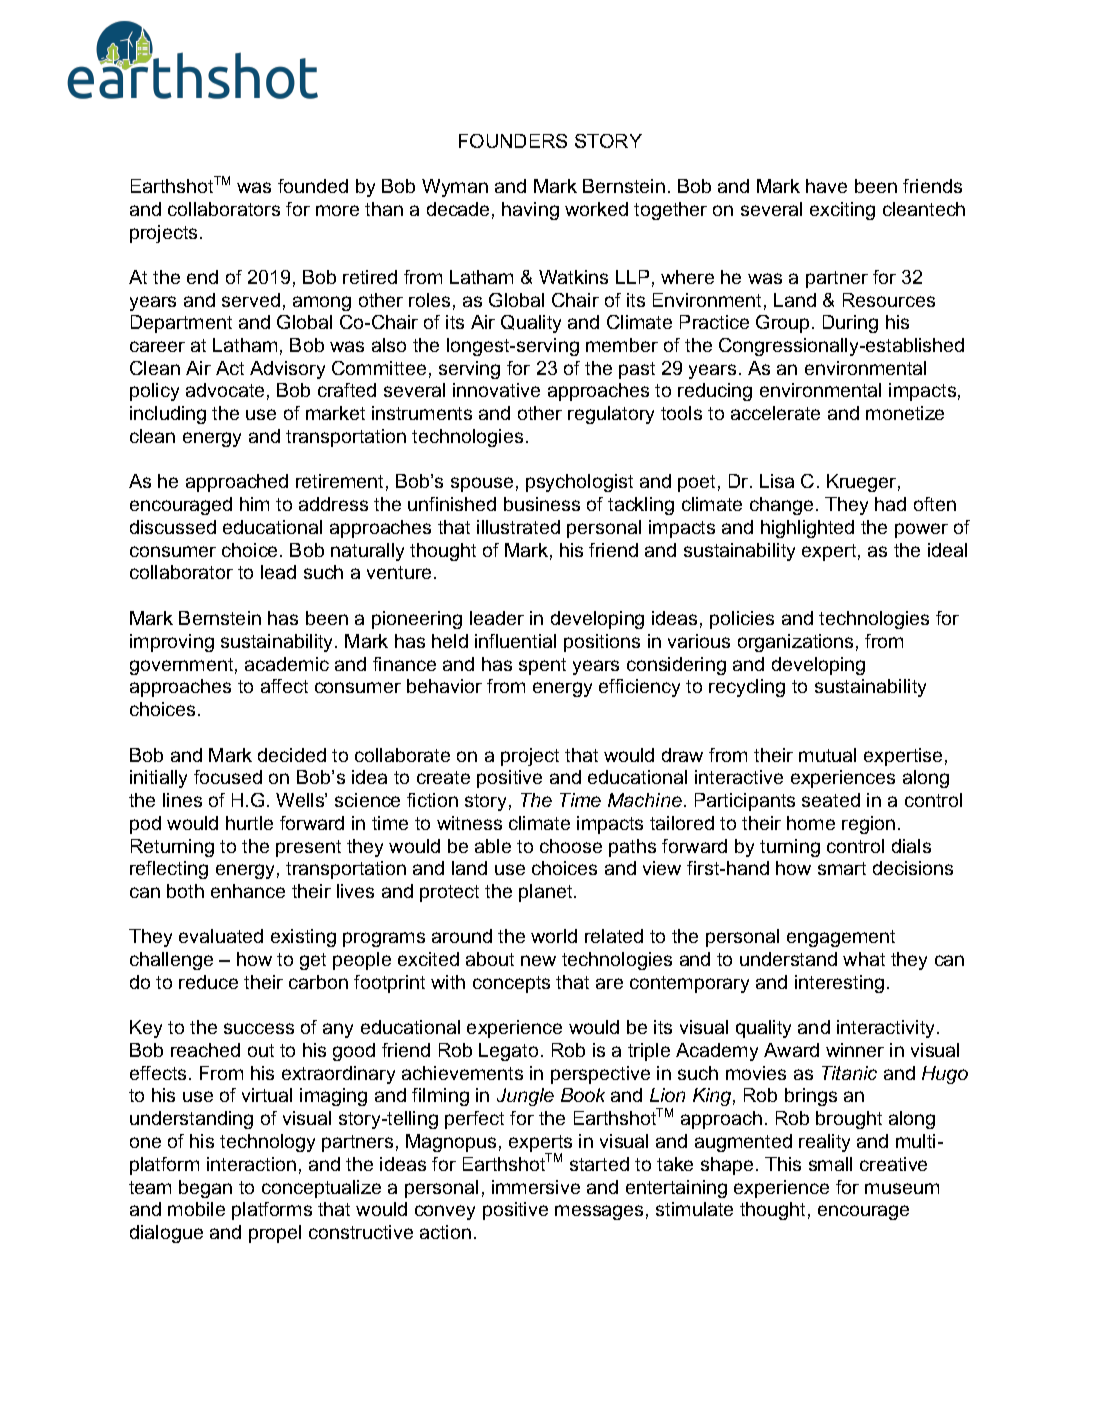 Image resolution: width=1100 pixels, height=1424 pixels. Describe the element at coordinates (221, 936) in the image. I see `evaluated` at that location.
